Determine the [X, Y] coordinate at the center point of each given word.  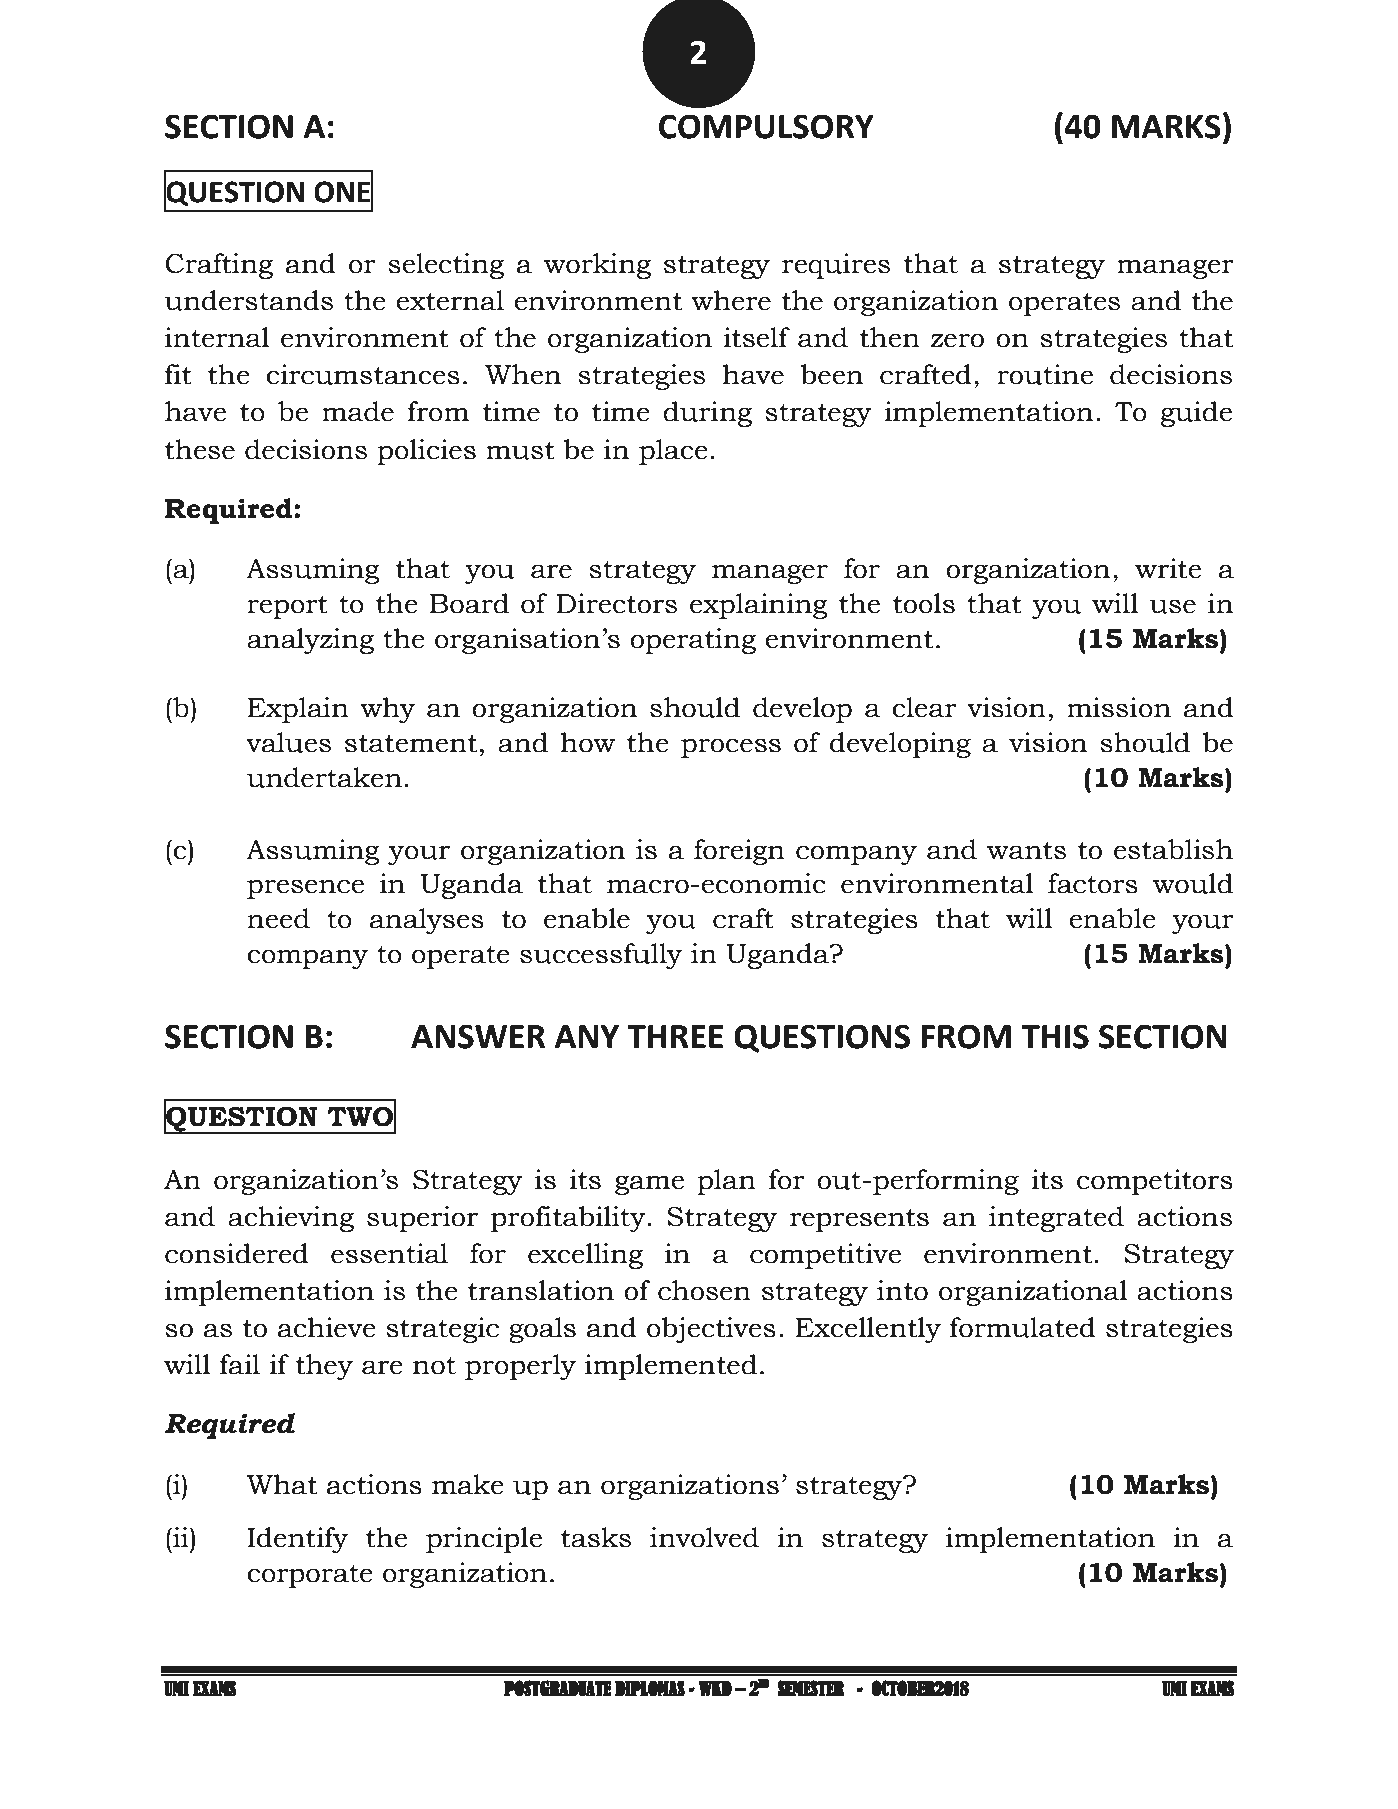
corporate [310, 1576]
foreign [739, 852]
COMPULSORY [766, 126]
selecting [446, 266]
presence [305, 889]
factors [1093, 883]
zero [957, 340]
